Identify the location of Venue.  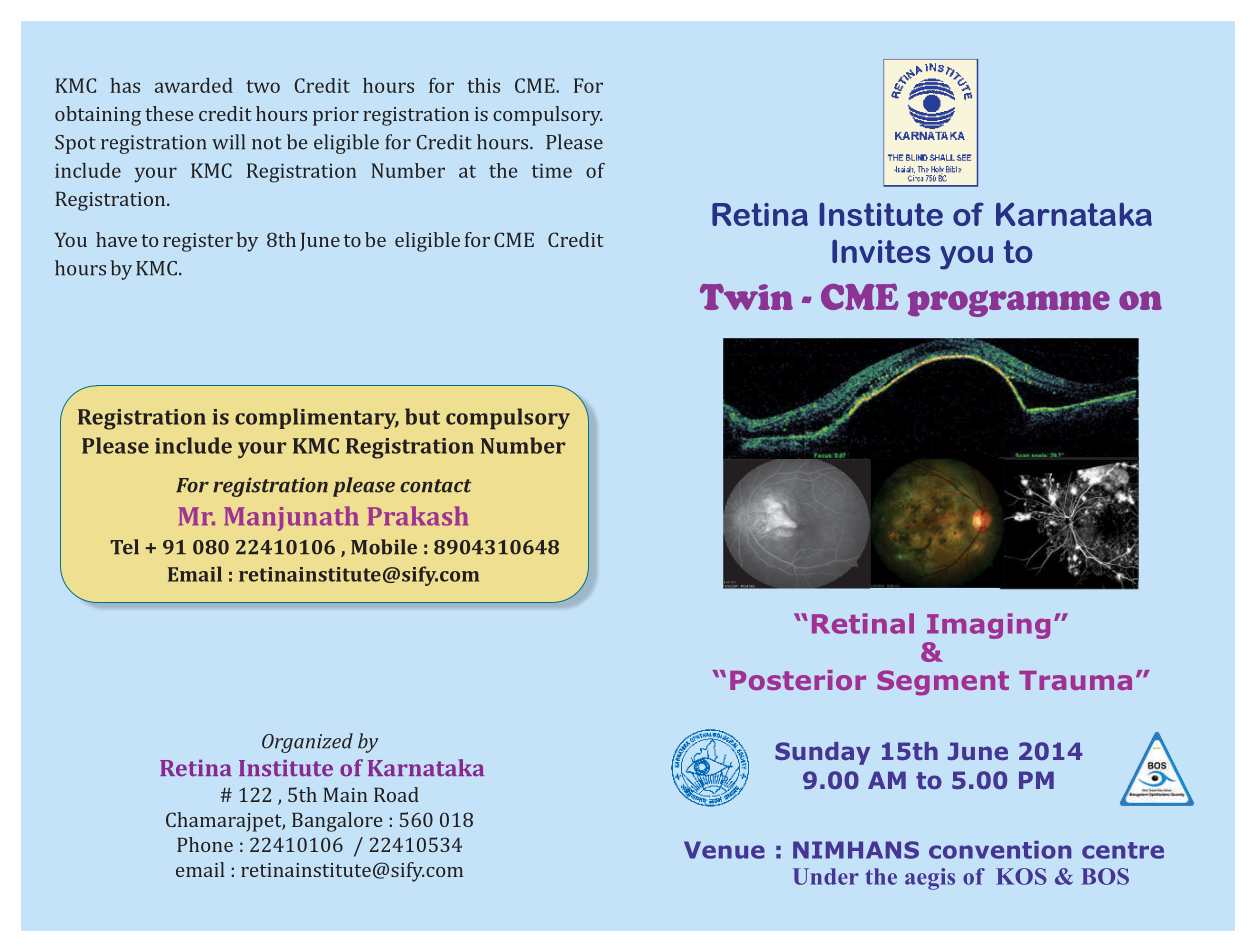
(724, 850).
